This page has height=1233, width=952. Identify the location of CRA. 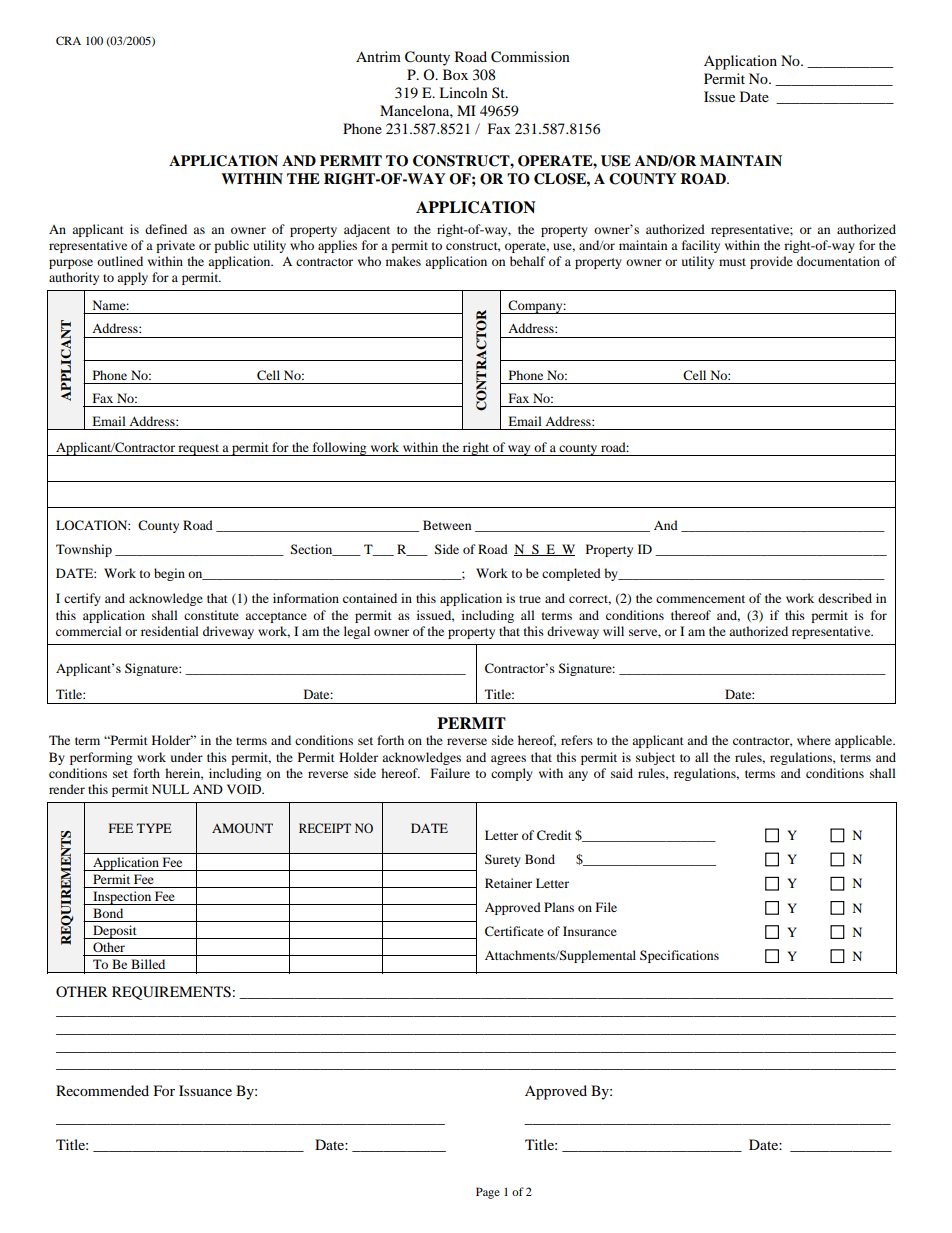
(68, 40).
